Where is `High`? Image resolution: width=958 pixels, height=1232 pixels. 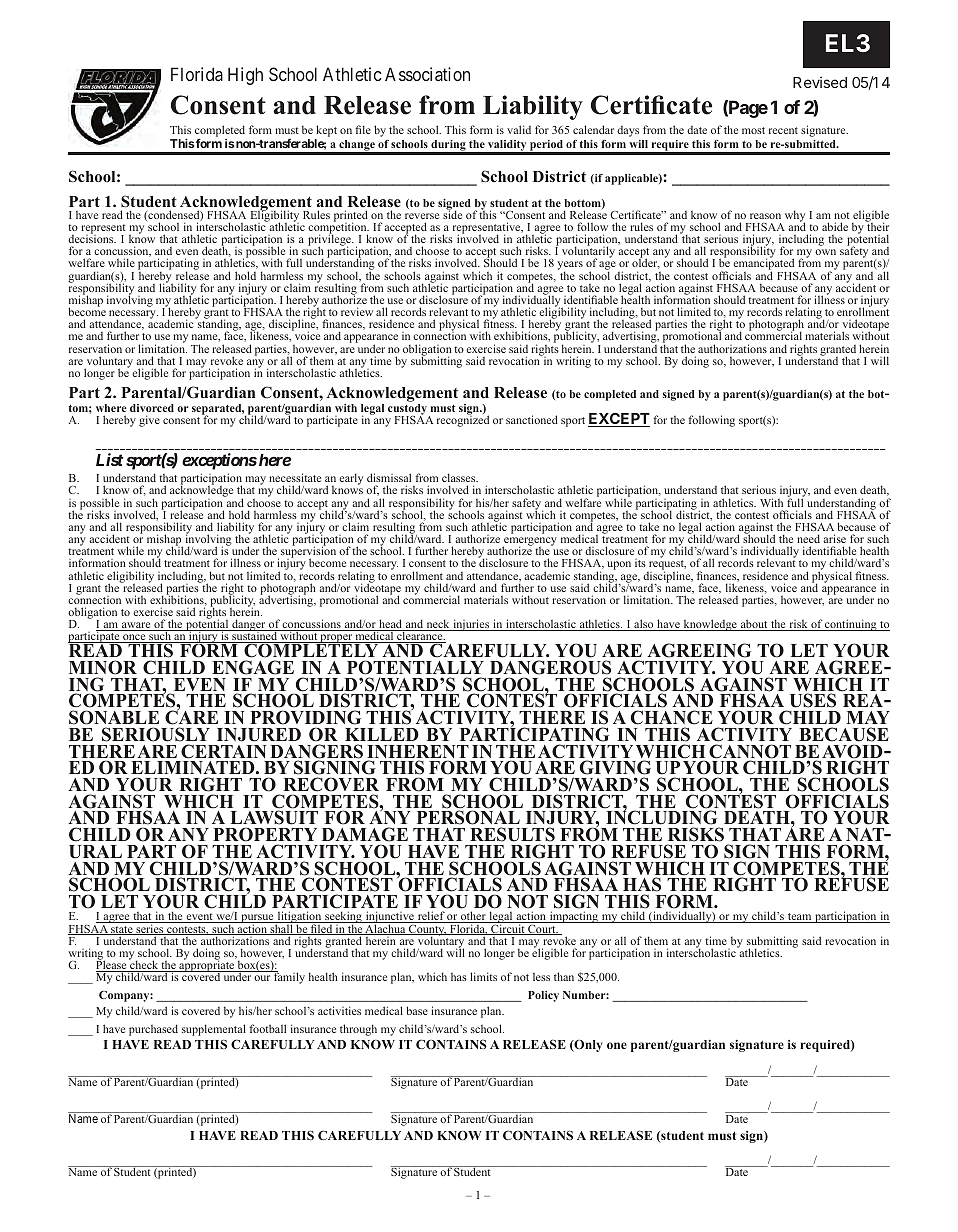
High is located at coordinates (245, 76).
